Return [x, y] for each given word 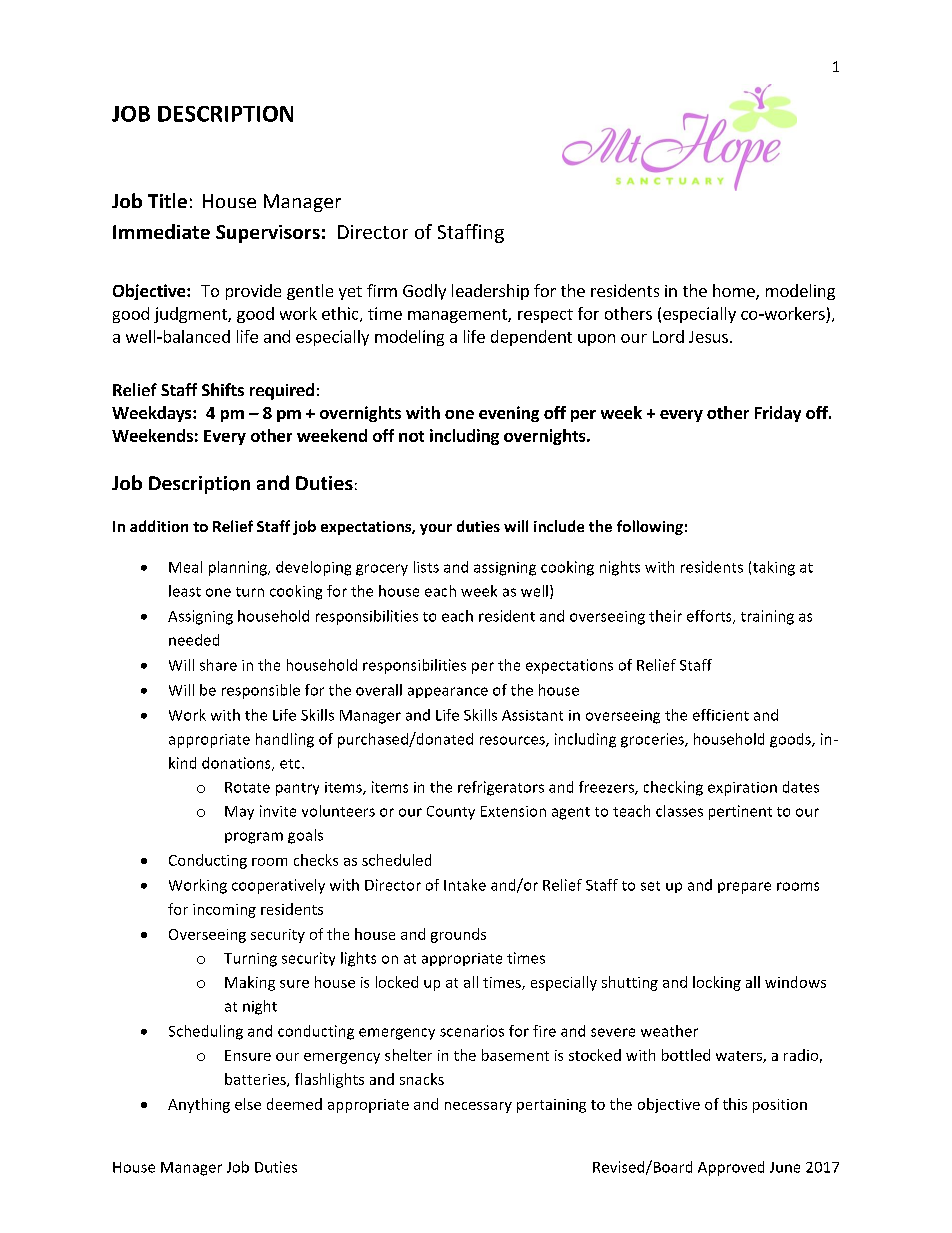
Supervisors [268, 234]
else [248, 1104]
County [451, 813]
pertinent [740, 812]
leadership [490, 292]
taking [774, 568]
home [735, 292]
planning [239, 568]
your [436, 529]
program [254, 838]
